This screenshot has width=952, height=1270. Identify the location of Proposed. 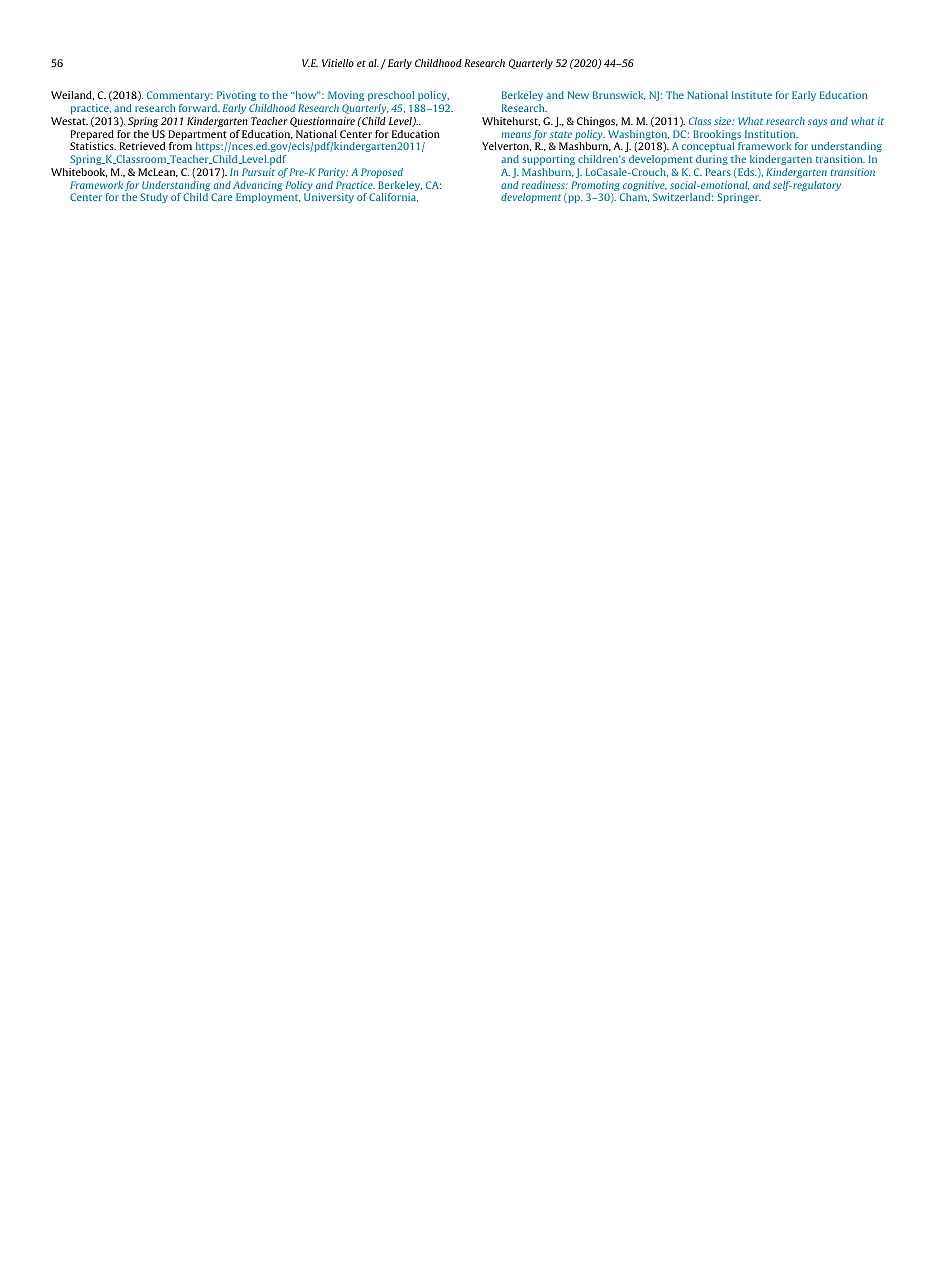
(382, 173).
